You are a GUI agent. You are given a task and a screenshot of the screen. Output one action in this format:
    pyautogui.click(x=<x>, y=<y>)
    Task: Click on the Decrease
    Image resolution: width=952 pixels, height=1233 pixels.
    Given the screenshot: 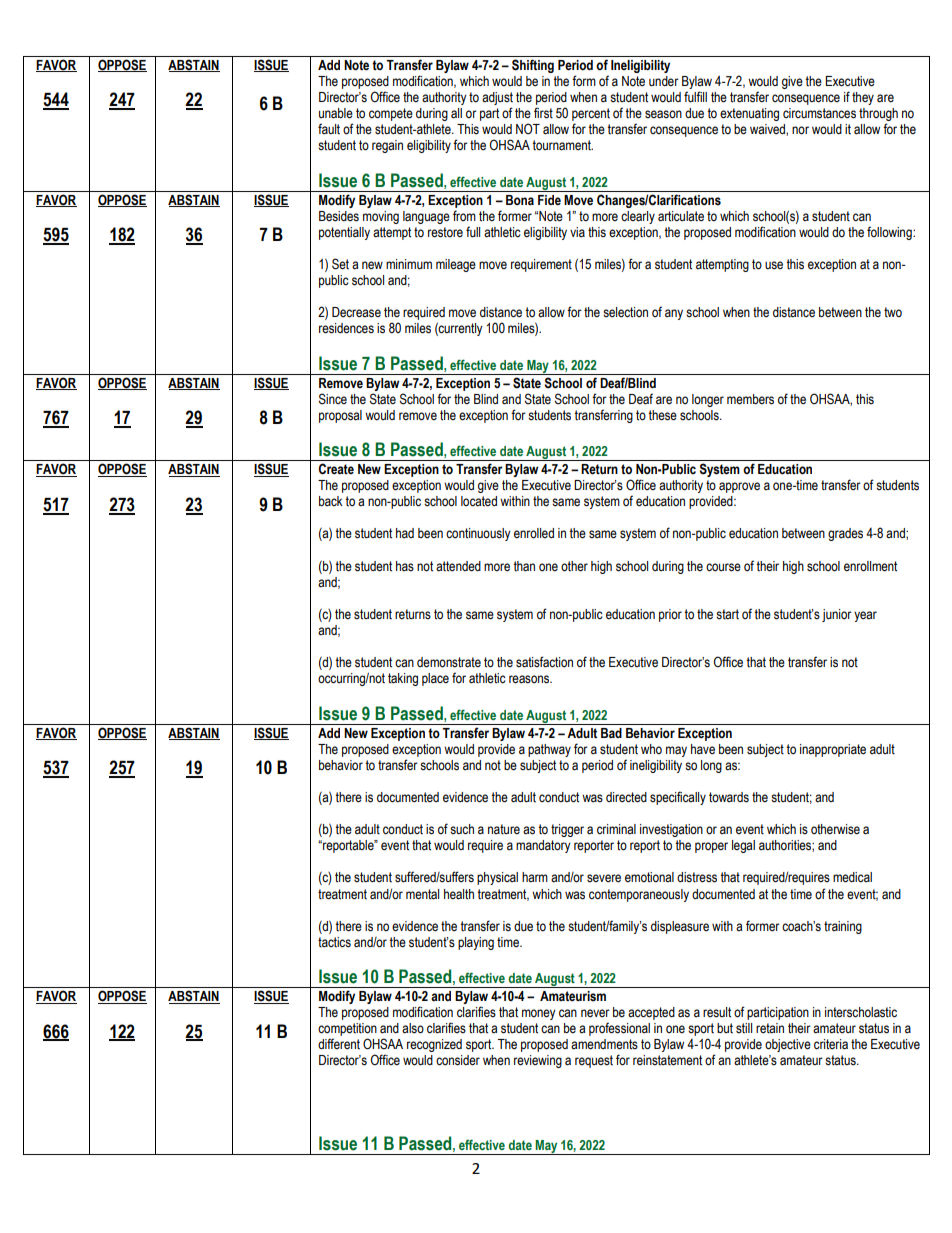 What is the action you would take?
    pyautogui.click(x=356, y=312)
